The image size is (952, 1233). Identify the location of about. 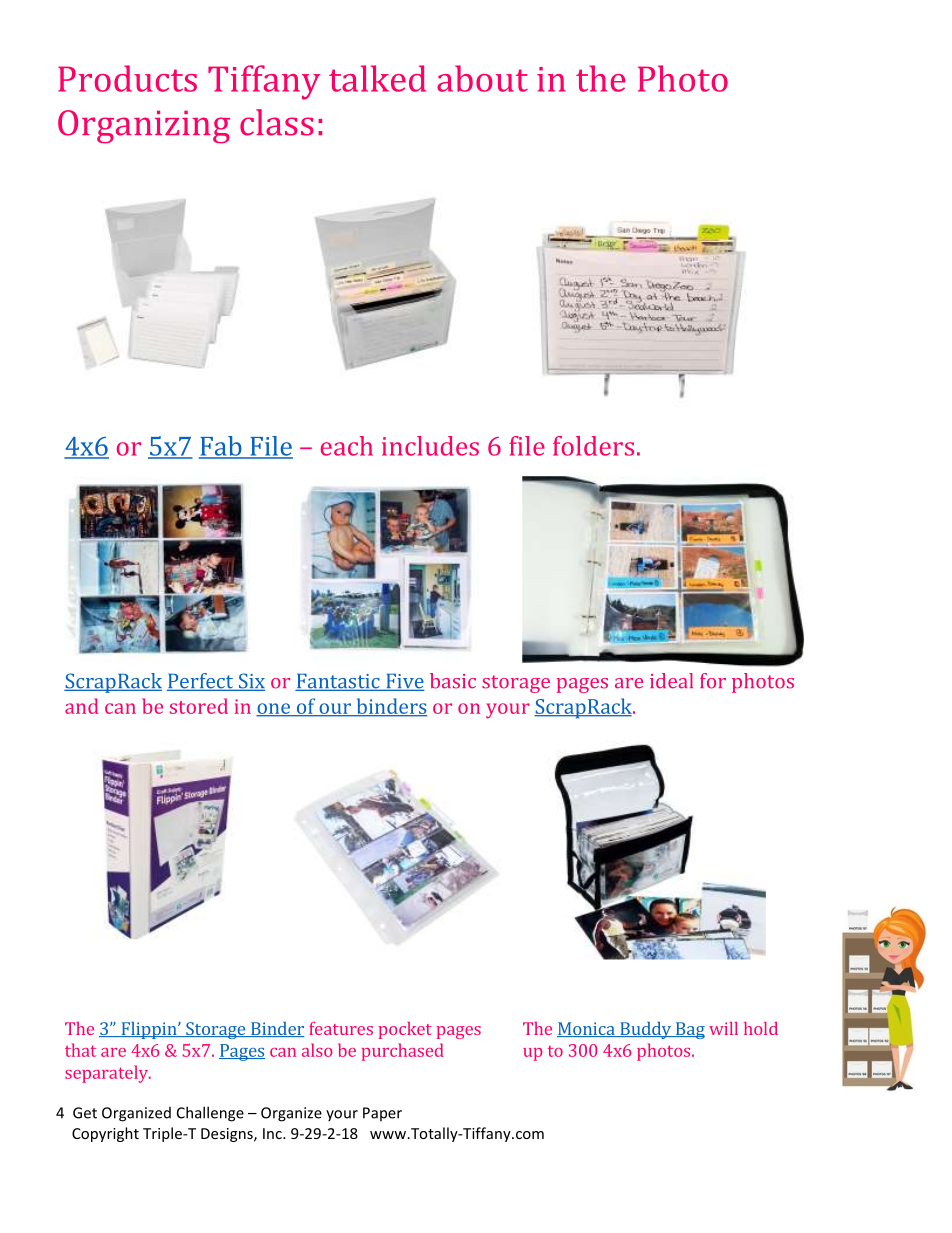
(482, 78).
